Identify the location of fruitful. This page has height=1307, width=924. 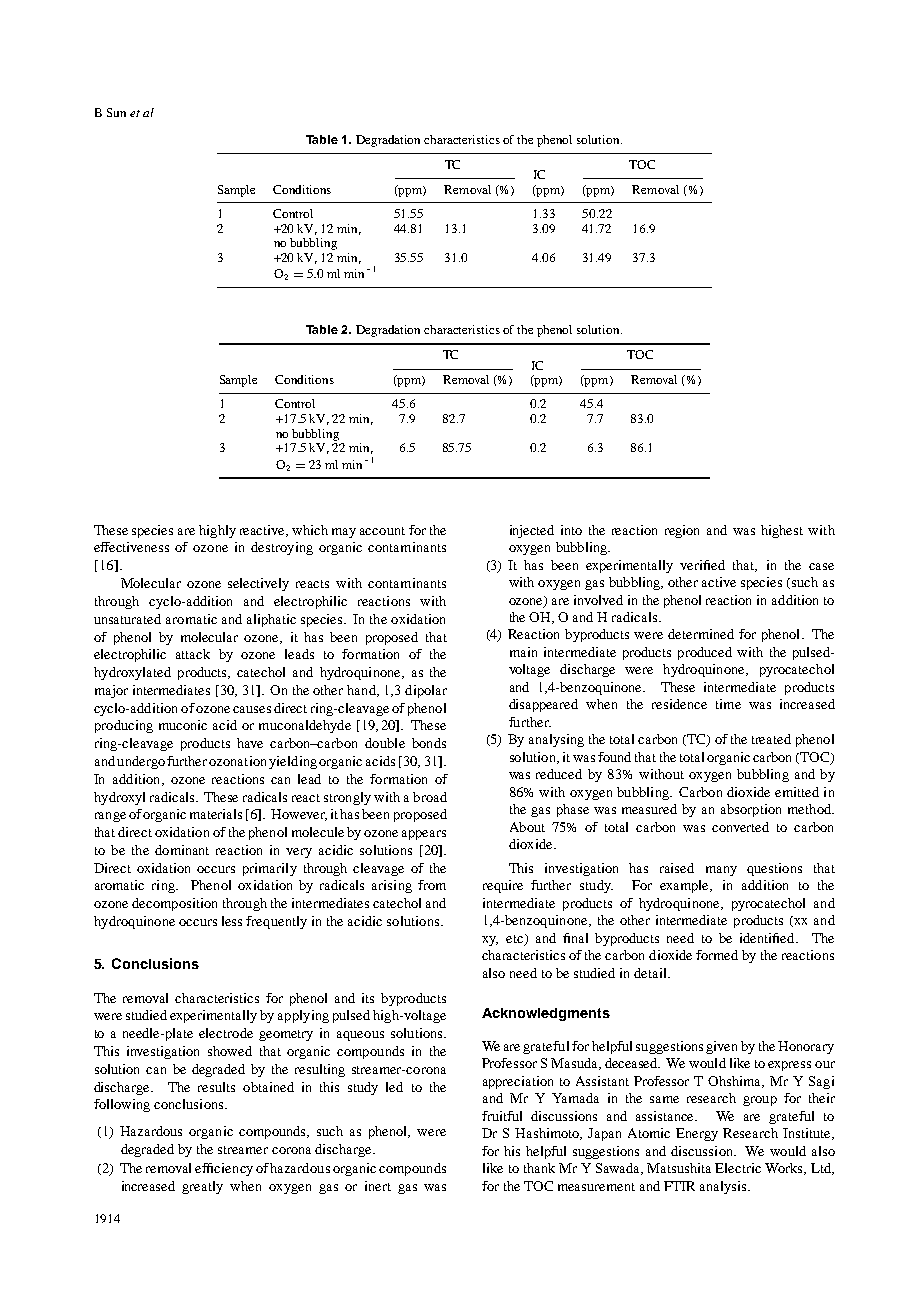
(502, 1116).
